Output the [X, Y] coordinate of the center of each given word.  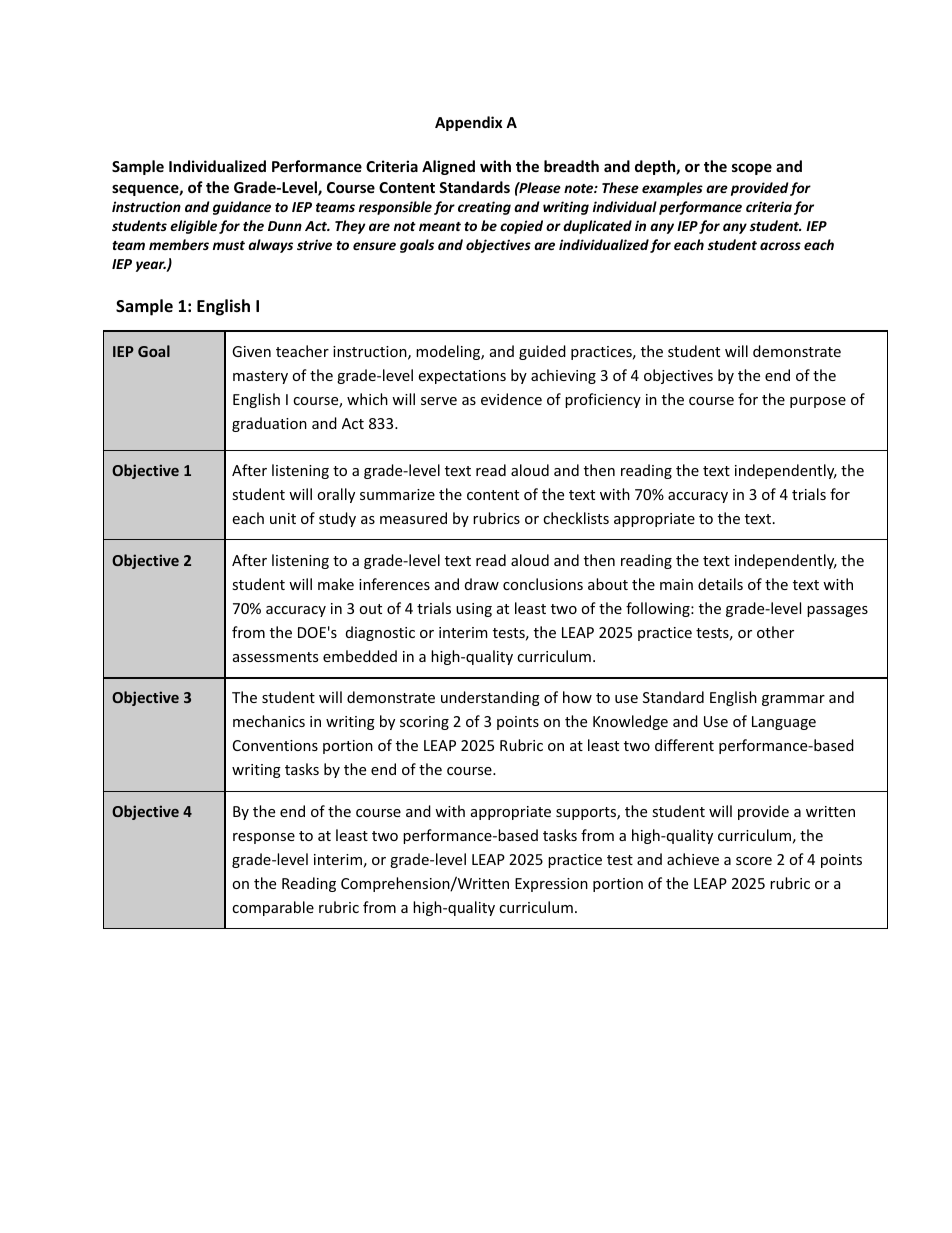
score [754, 861]
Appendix [468, 123]
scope [752, 169]
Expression [551, 885]
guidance [242, 208]
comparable [273, 908]
